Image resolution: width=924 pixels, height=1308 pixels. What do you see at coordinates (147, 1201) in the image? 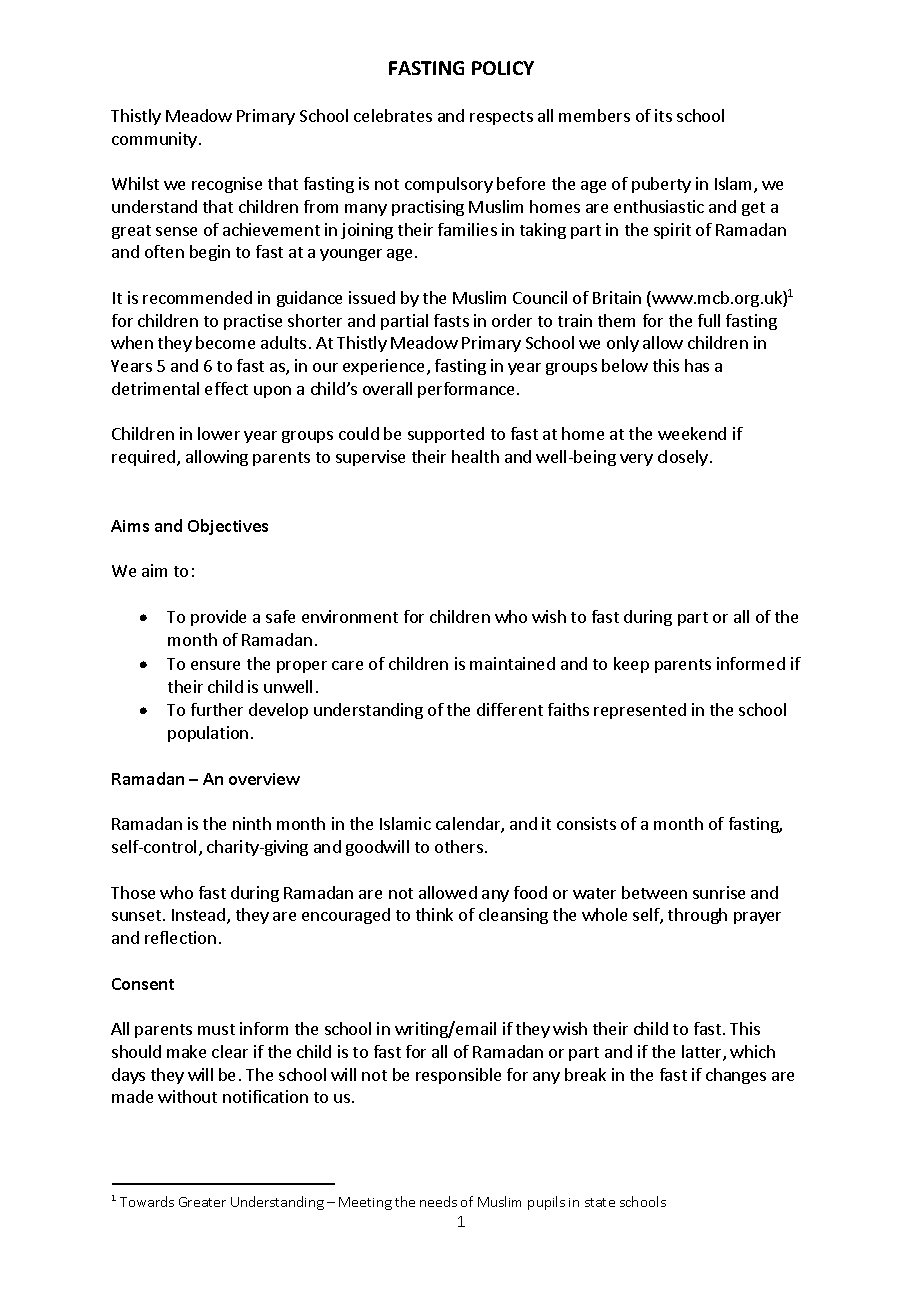
I see `Towards` at bounding box center [147, 1201].
